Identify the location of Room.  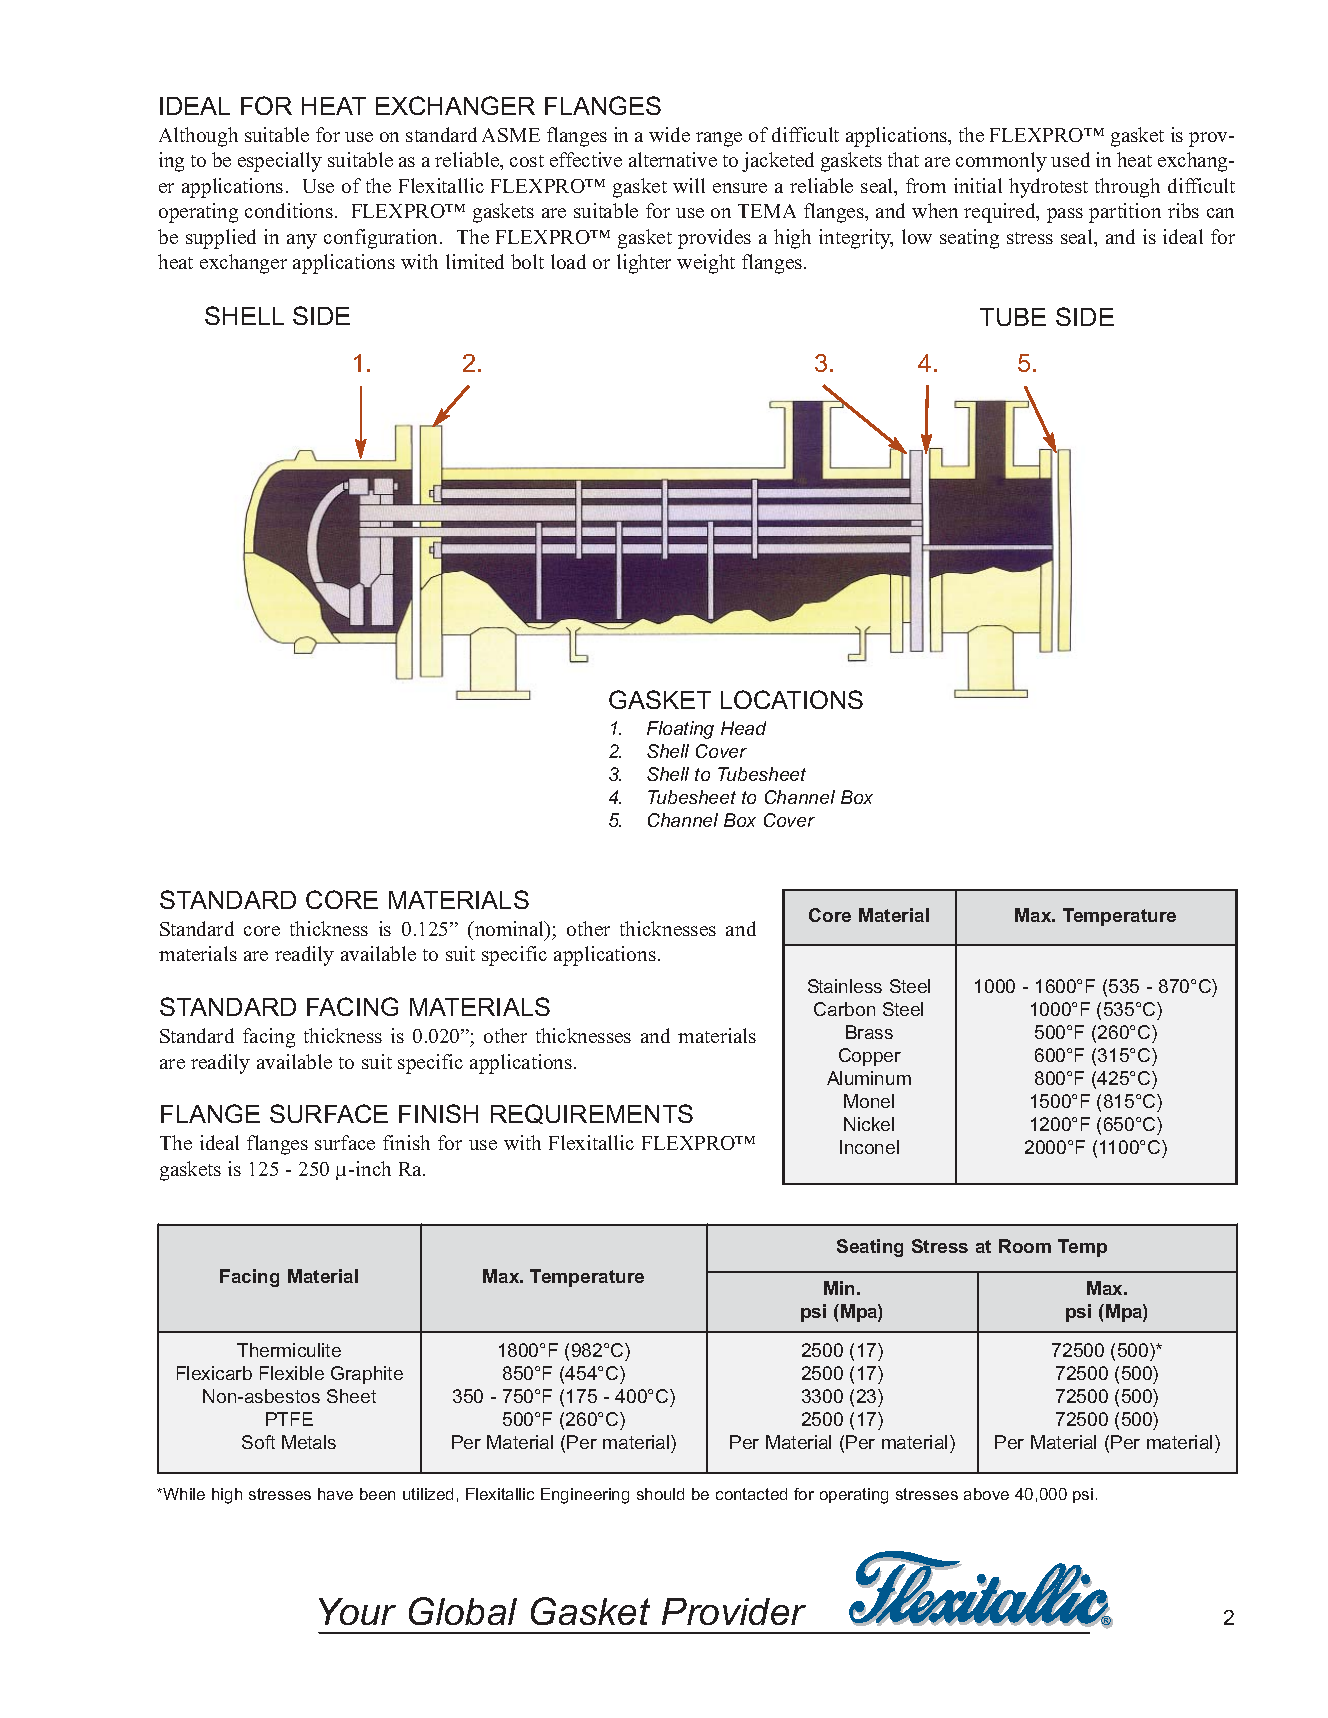
(1025, 1246).
